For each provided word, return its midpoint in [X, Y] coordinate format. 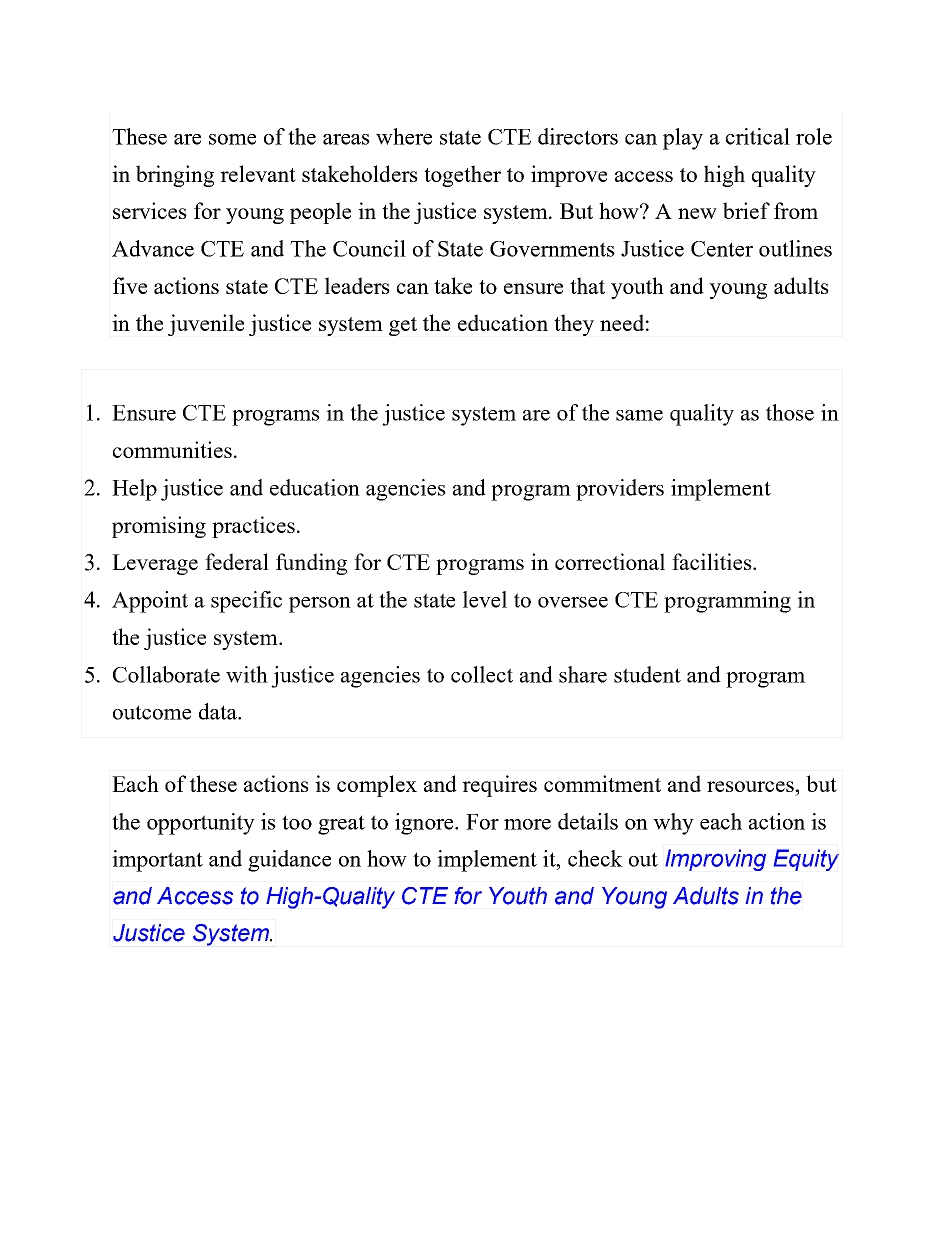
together [462, 176]
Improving [715, 860]
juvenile [206, 325]
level [485, 599]
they [574, 325]
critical [758, 136]
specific [246, 602]
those [790, 412]
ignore [425, 824]
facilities [713, 561]
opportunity [201, 824]
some [232, 139]
